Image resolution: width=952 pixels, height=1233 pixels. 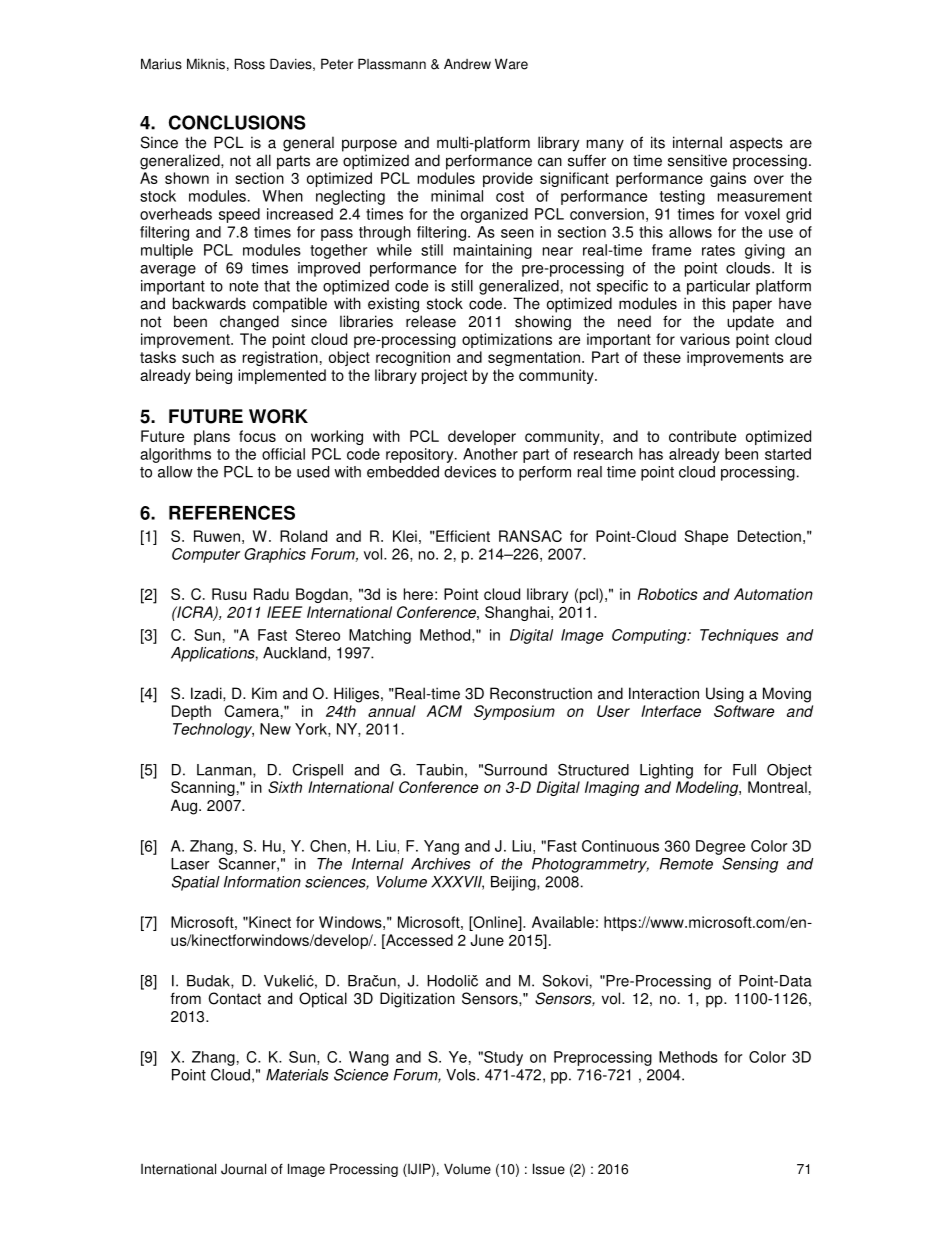 I want to click on Vols, so click(x=462, y=1075).
